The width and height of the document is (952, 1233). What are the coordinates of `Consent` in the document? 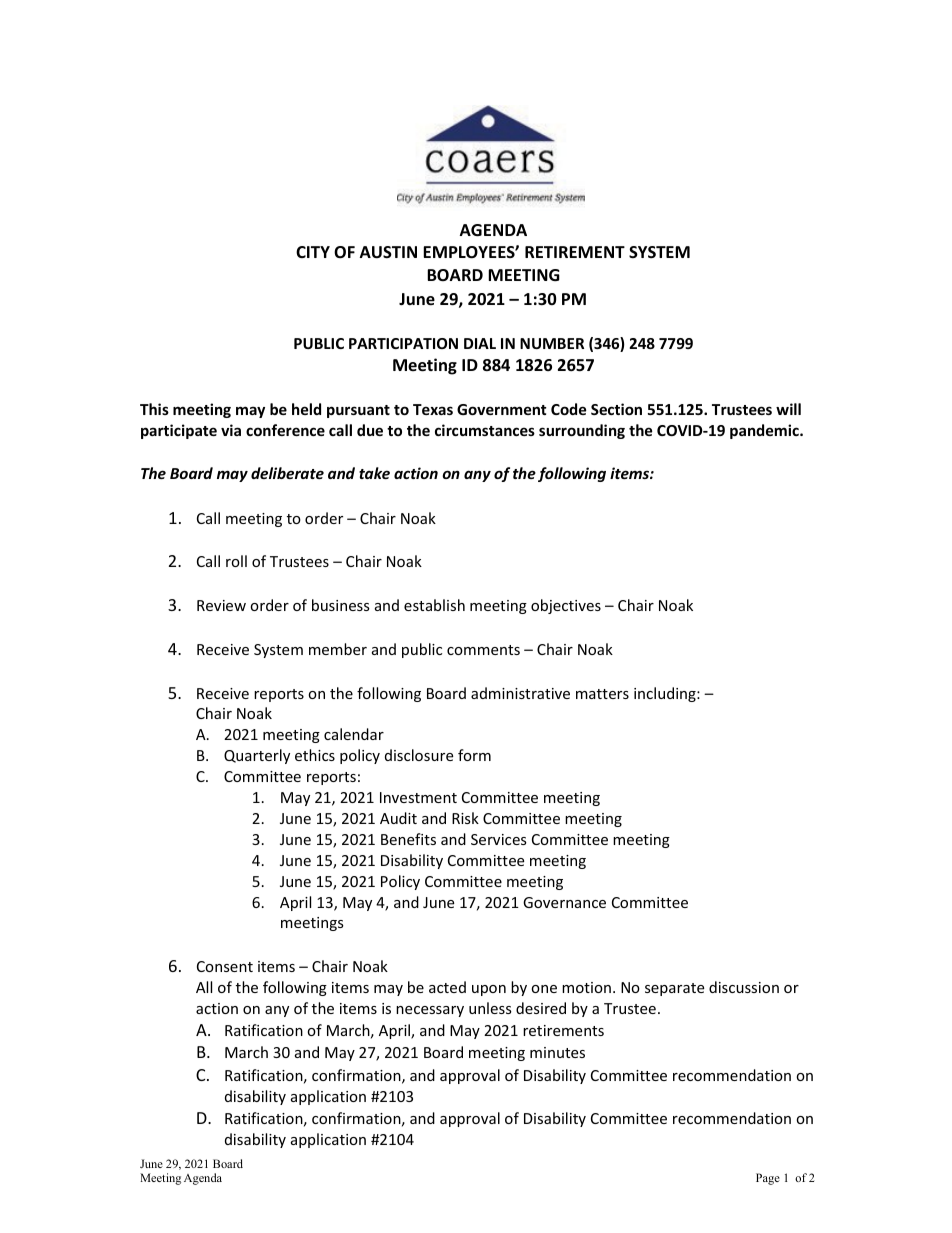 It's located at (225, 966).
